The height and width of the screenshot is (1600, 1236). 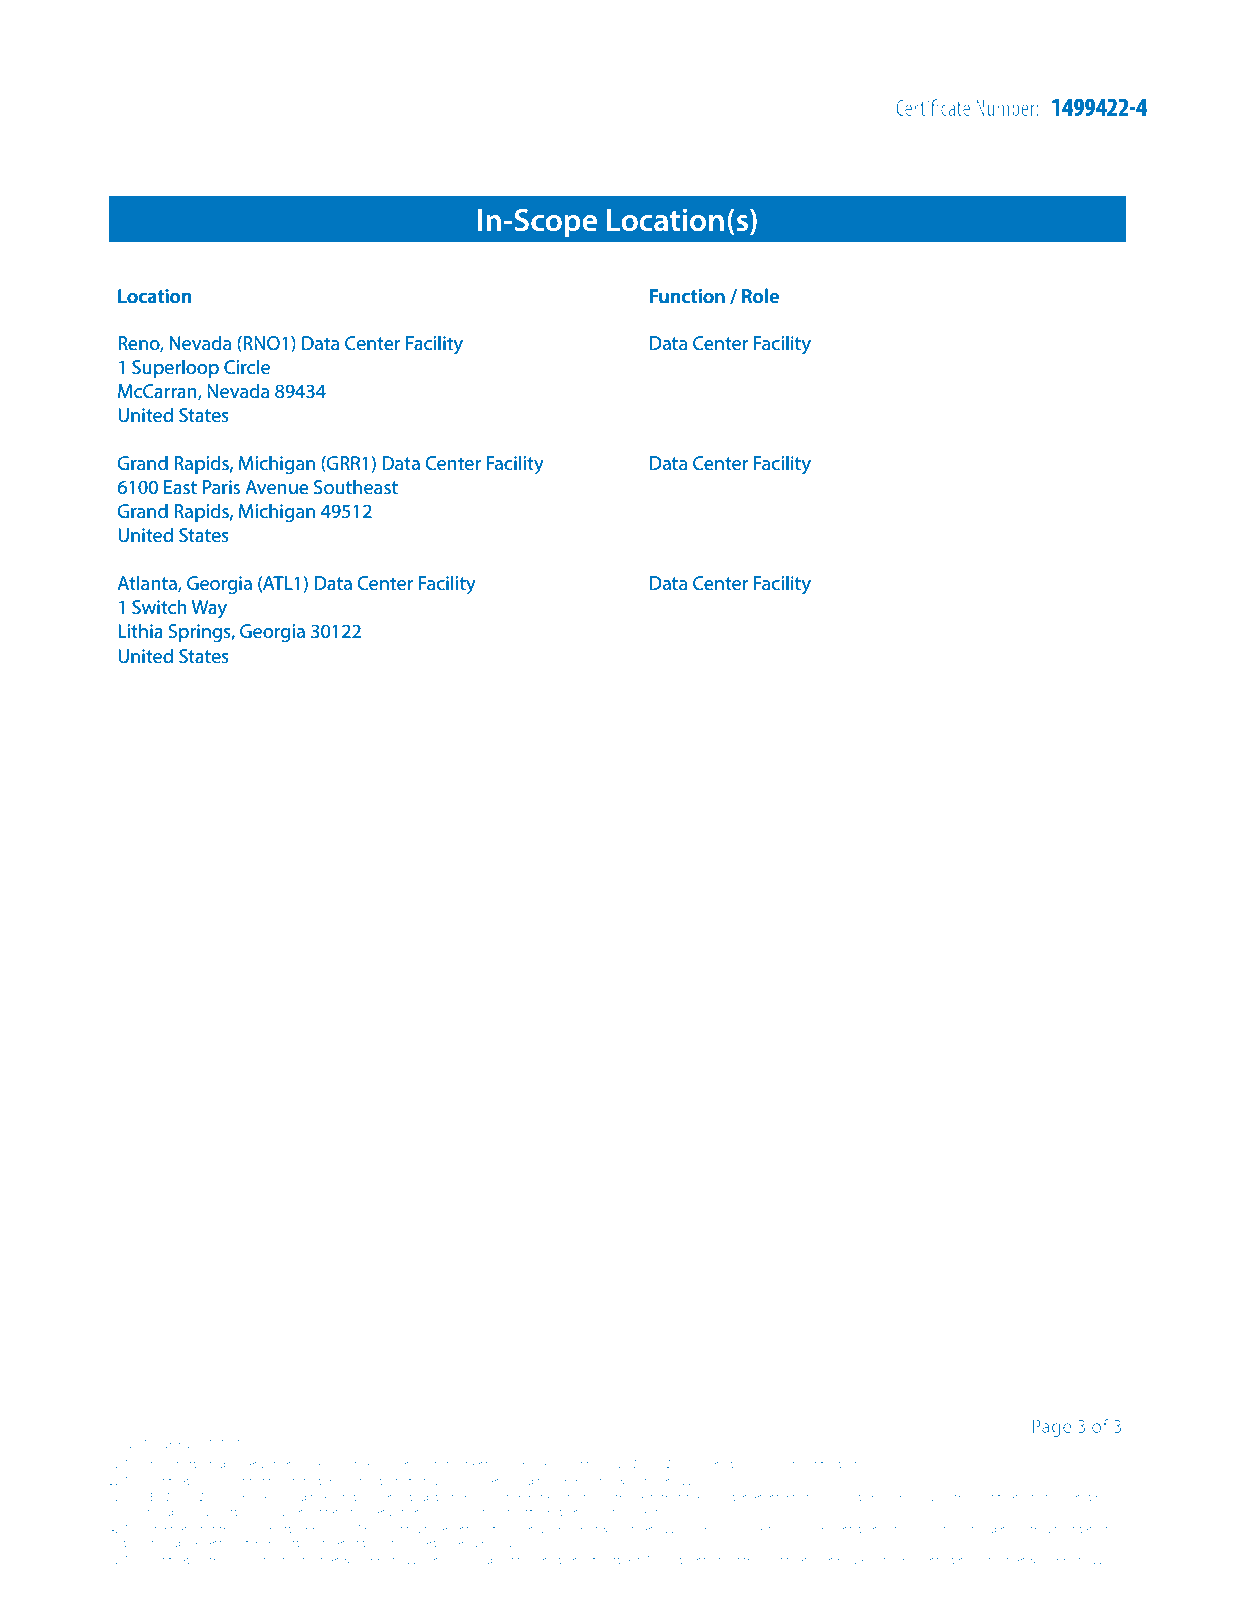 I want to click on Circle, so click(x=247, y=367).
